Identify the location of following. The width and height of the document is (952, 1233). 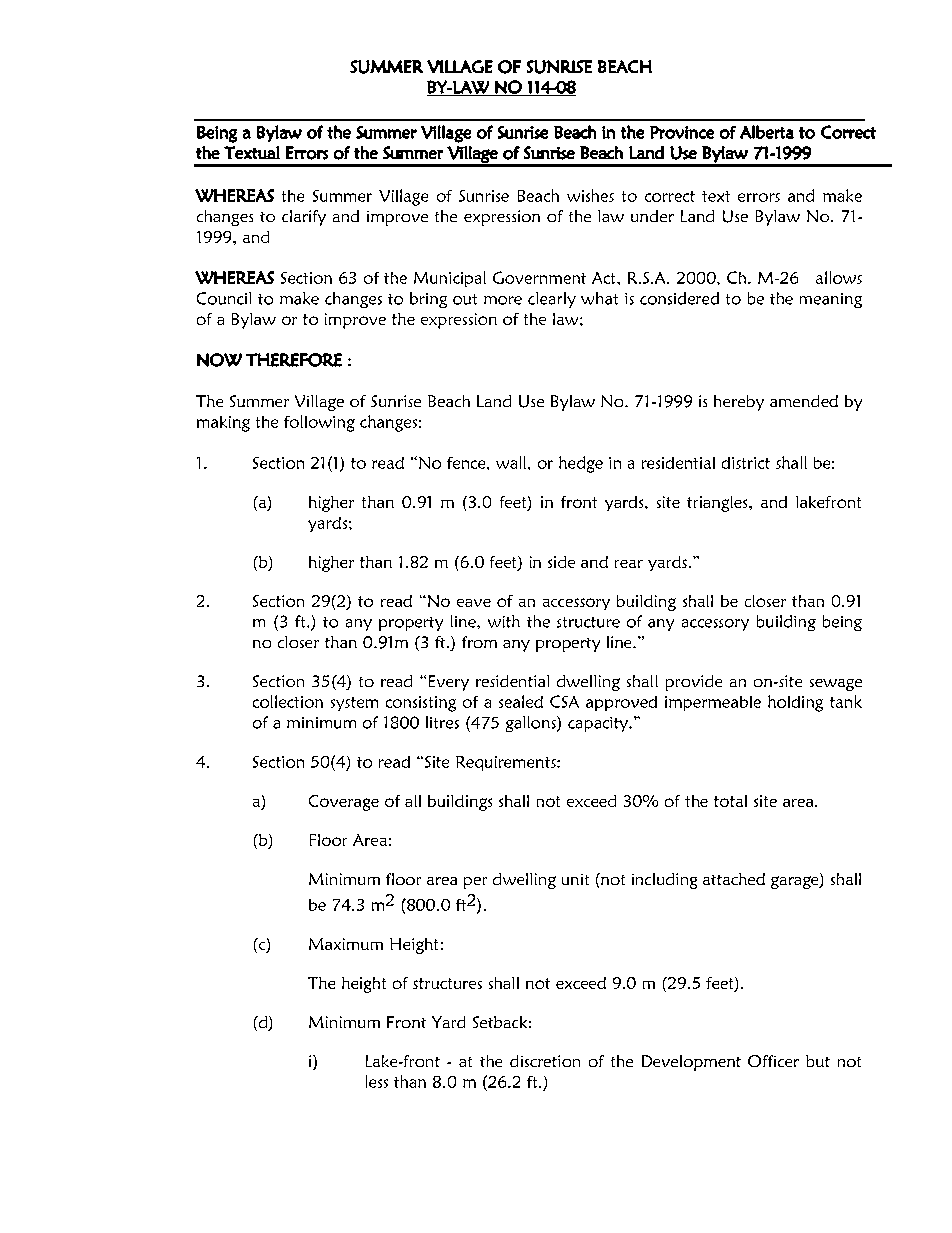
(319, 423).
